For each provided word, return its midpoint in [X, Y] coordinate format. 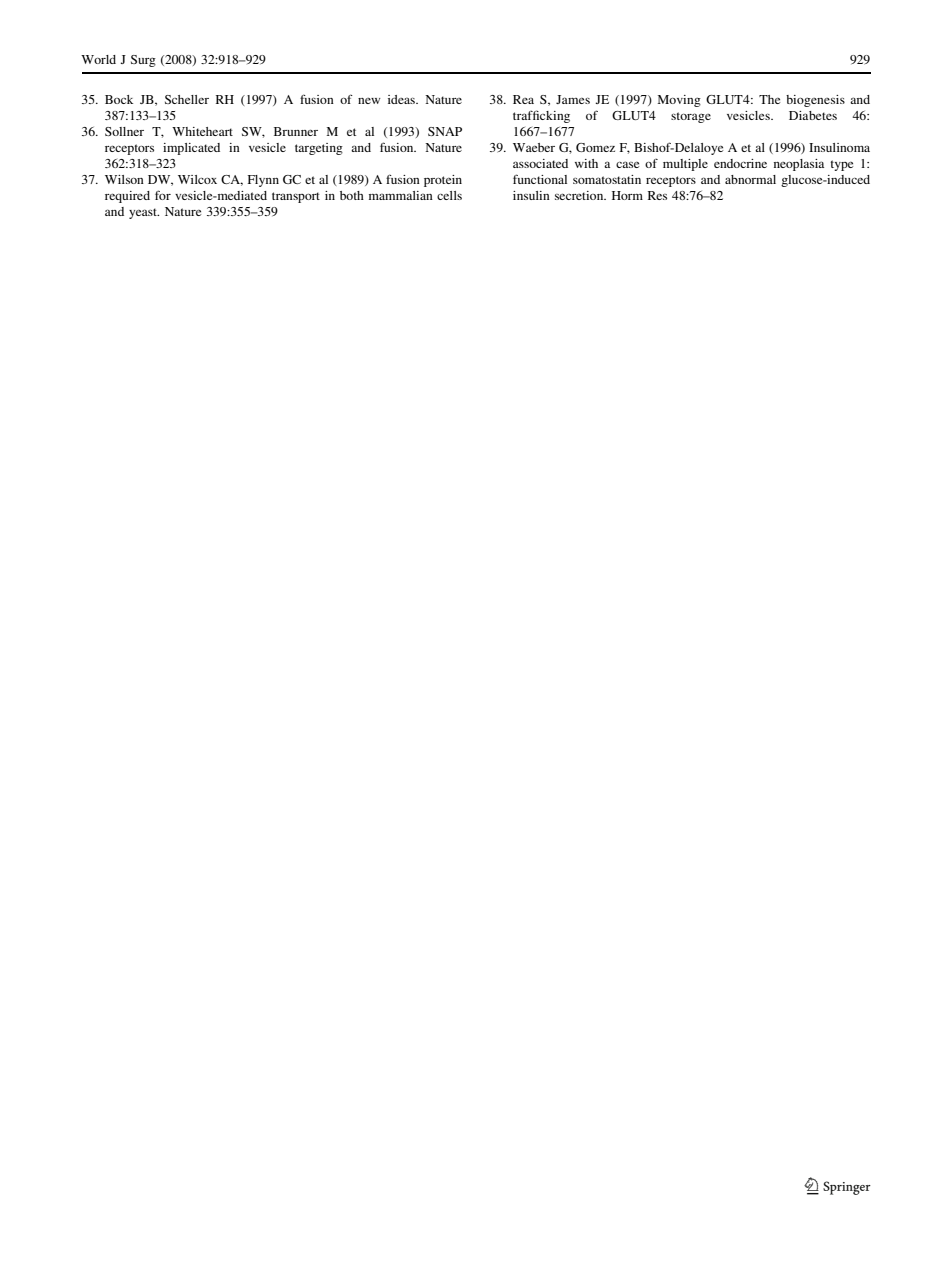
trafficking [541, 116]
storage [691, 117]
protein [443, 181]
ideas [402, 99]
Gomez [595, 147]
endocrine [740, 163]
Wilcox [197, 179]
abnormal [750, 179]
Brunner [296, 131]
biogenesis [815, 101]
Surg [143, 61]
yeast [144, 213]
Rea [523, 99]
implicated [191, 149]
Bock [119, 99]
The [769, 99]
